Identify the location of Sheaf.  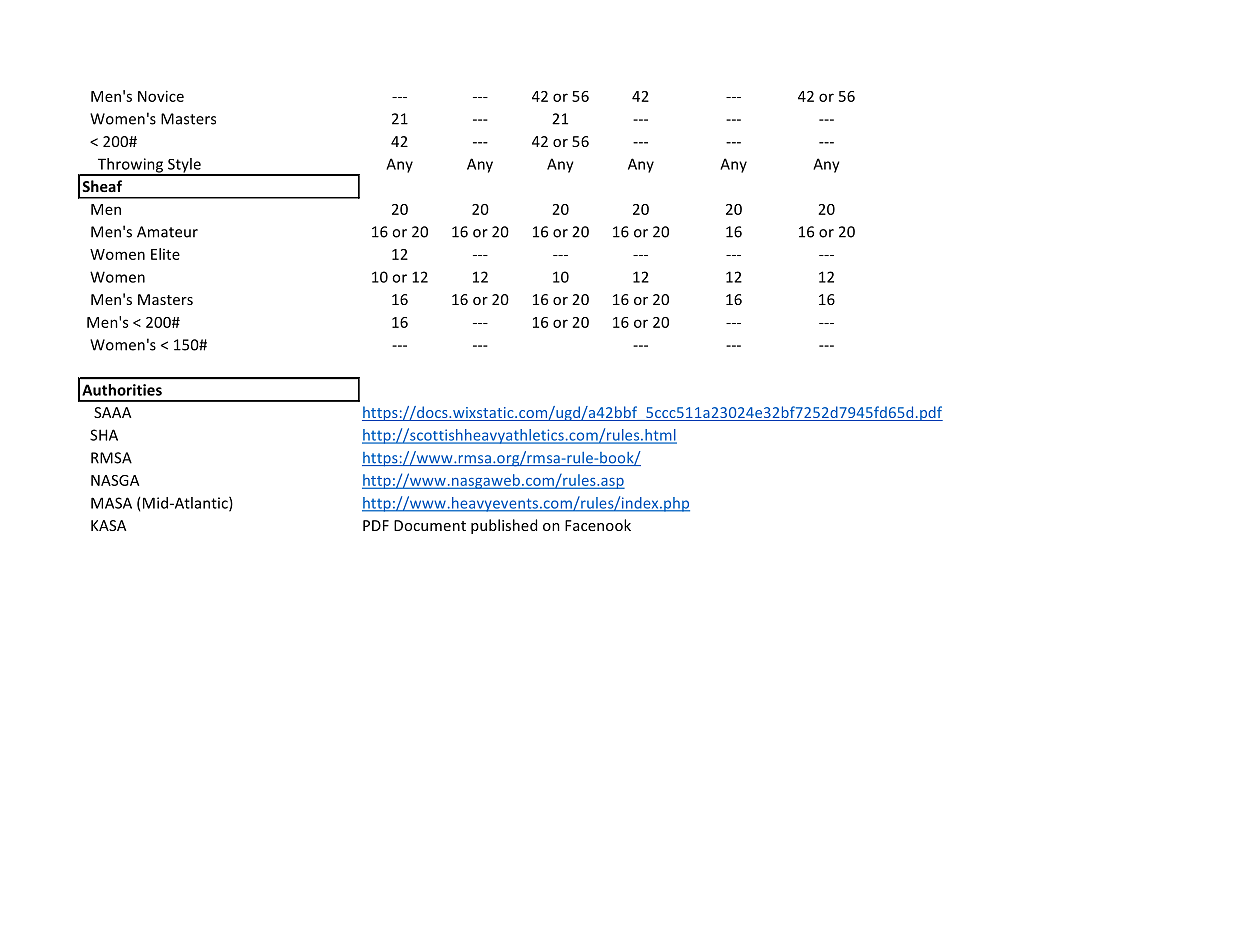
(102, 186).
